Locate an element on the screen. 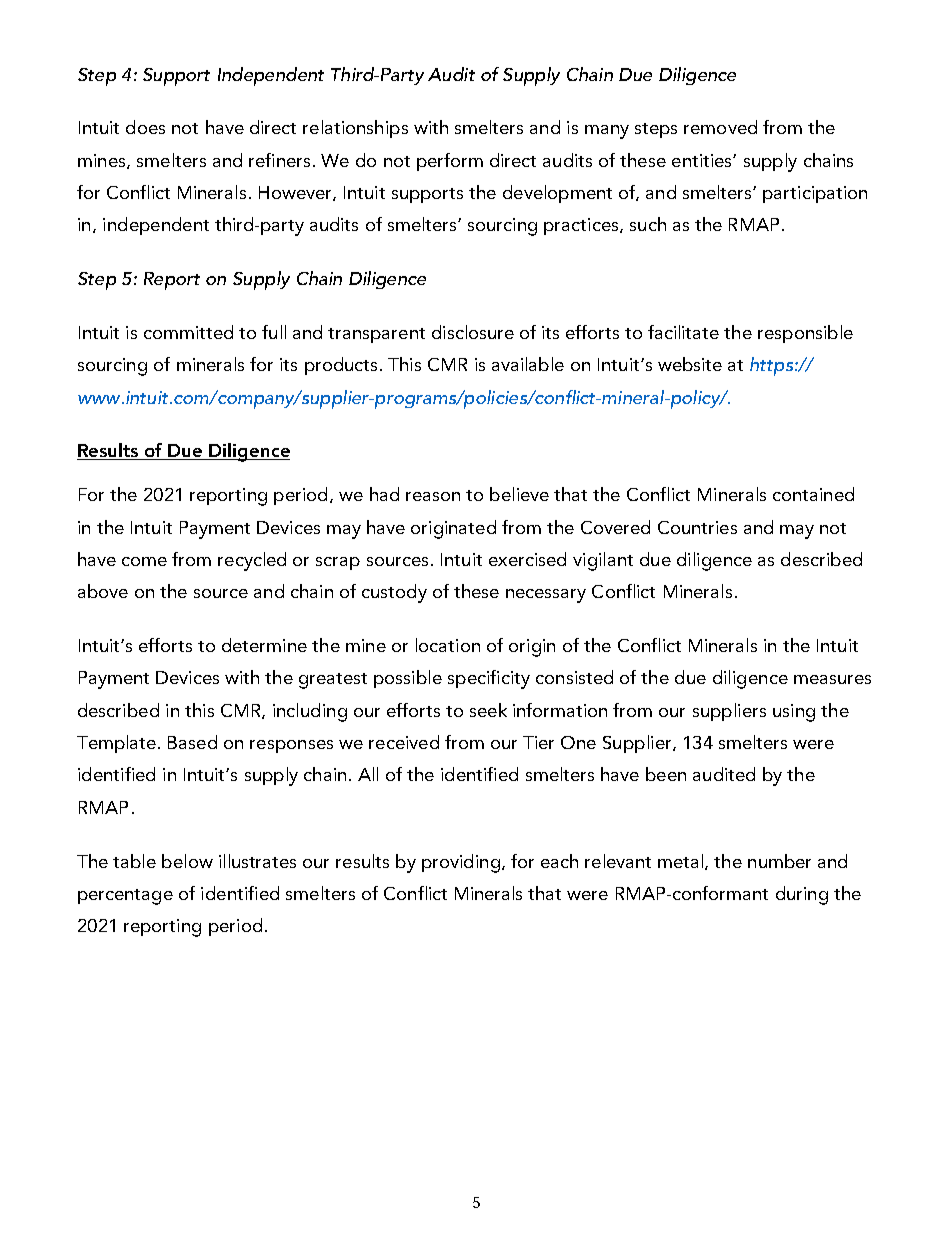 The height and width of the screenshot is (1233, 952). providing is located at coordinates (461, 863).
